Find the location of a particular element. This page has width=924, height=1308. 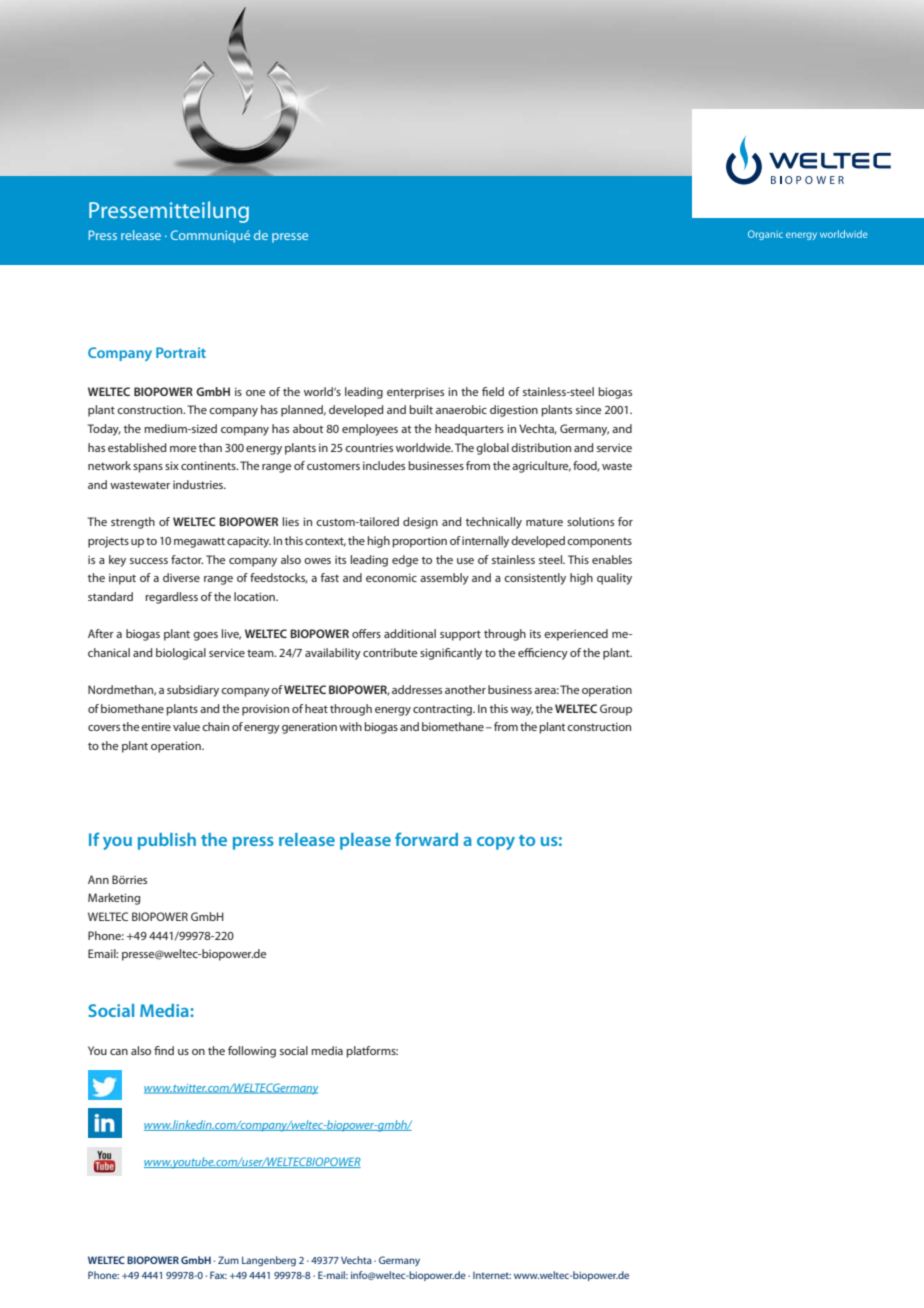

please is located at coordinates (365, 841).
